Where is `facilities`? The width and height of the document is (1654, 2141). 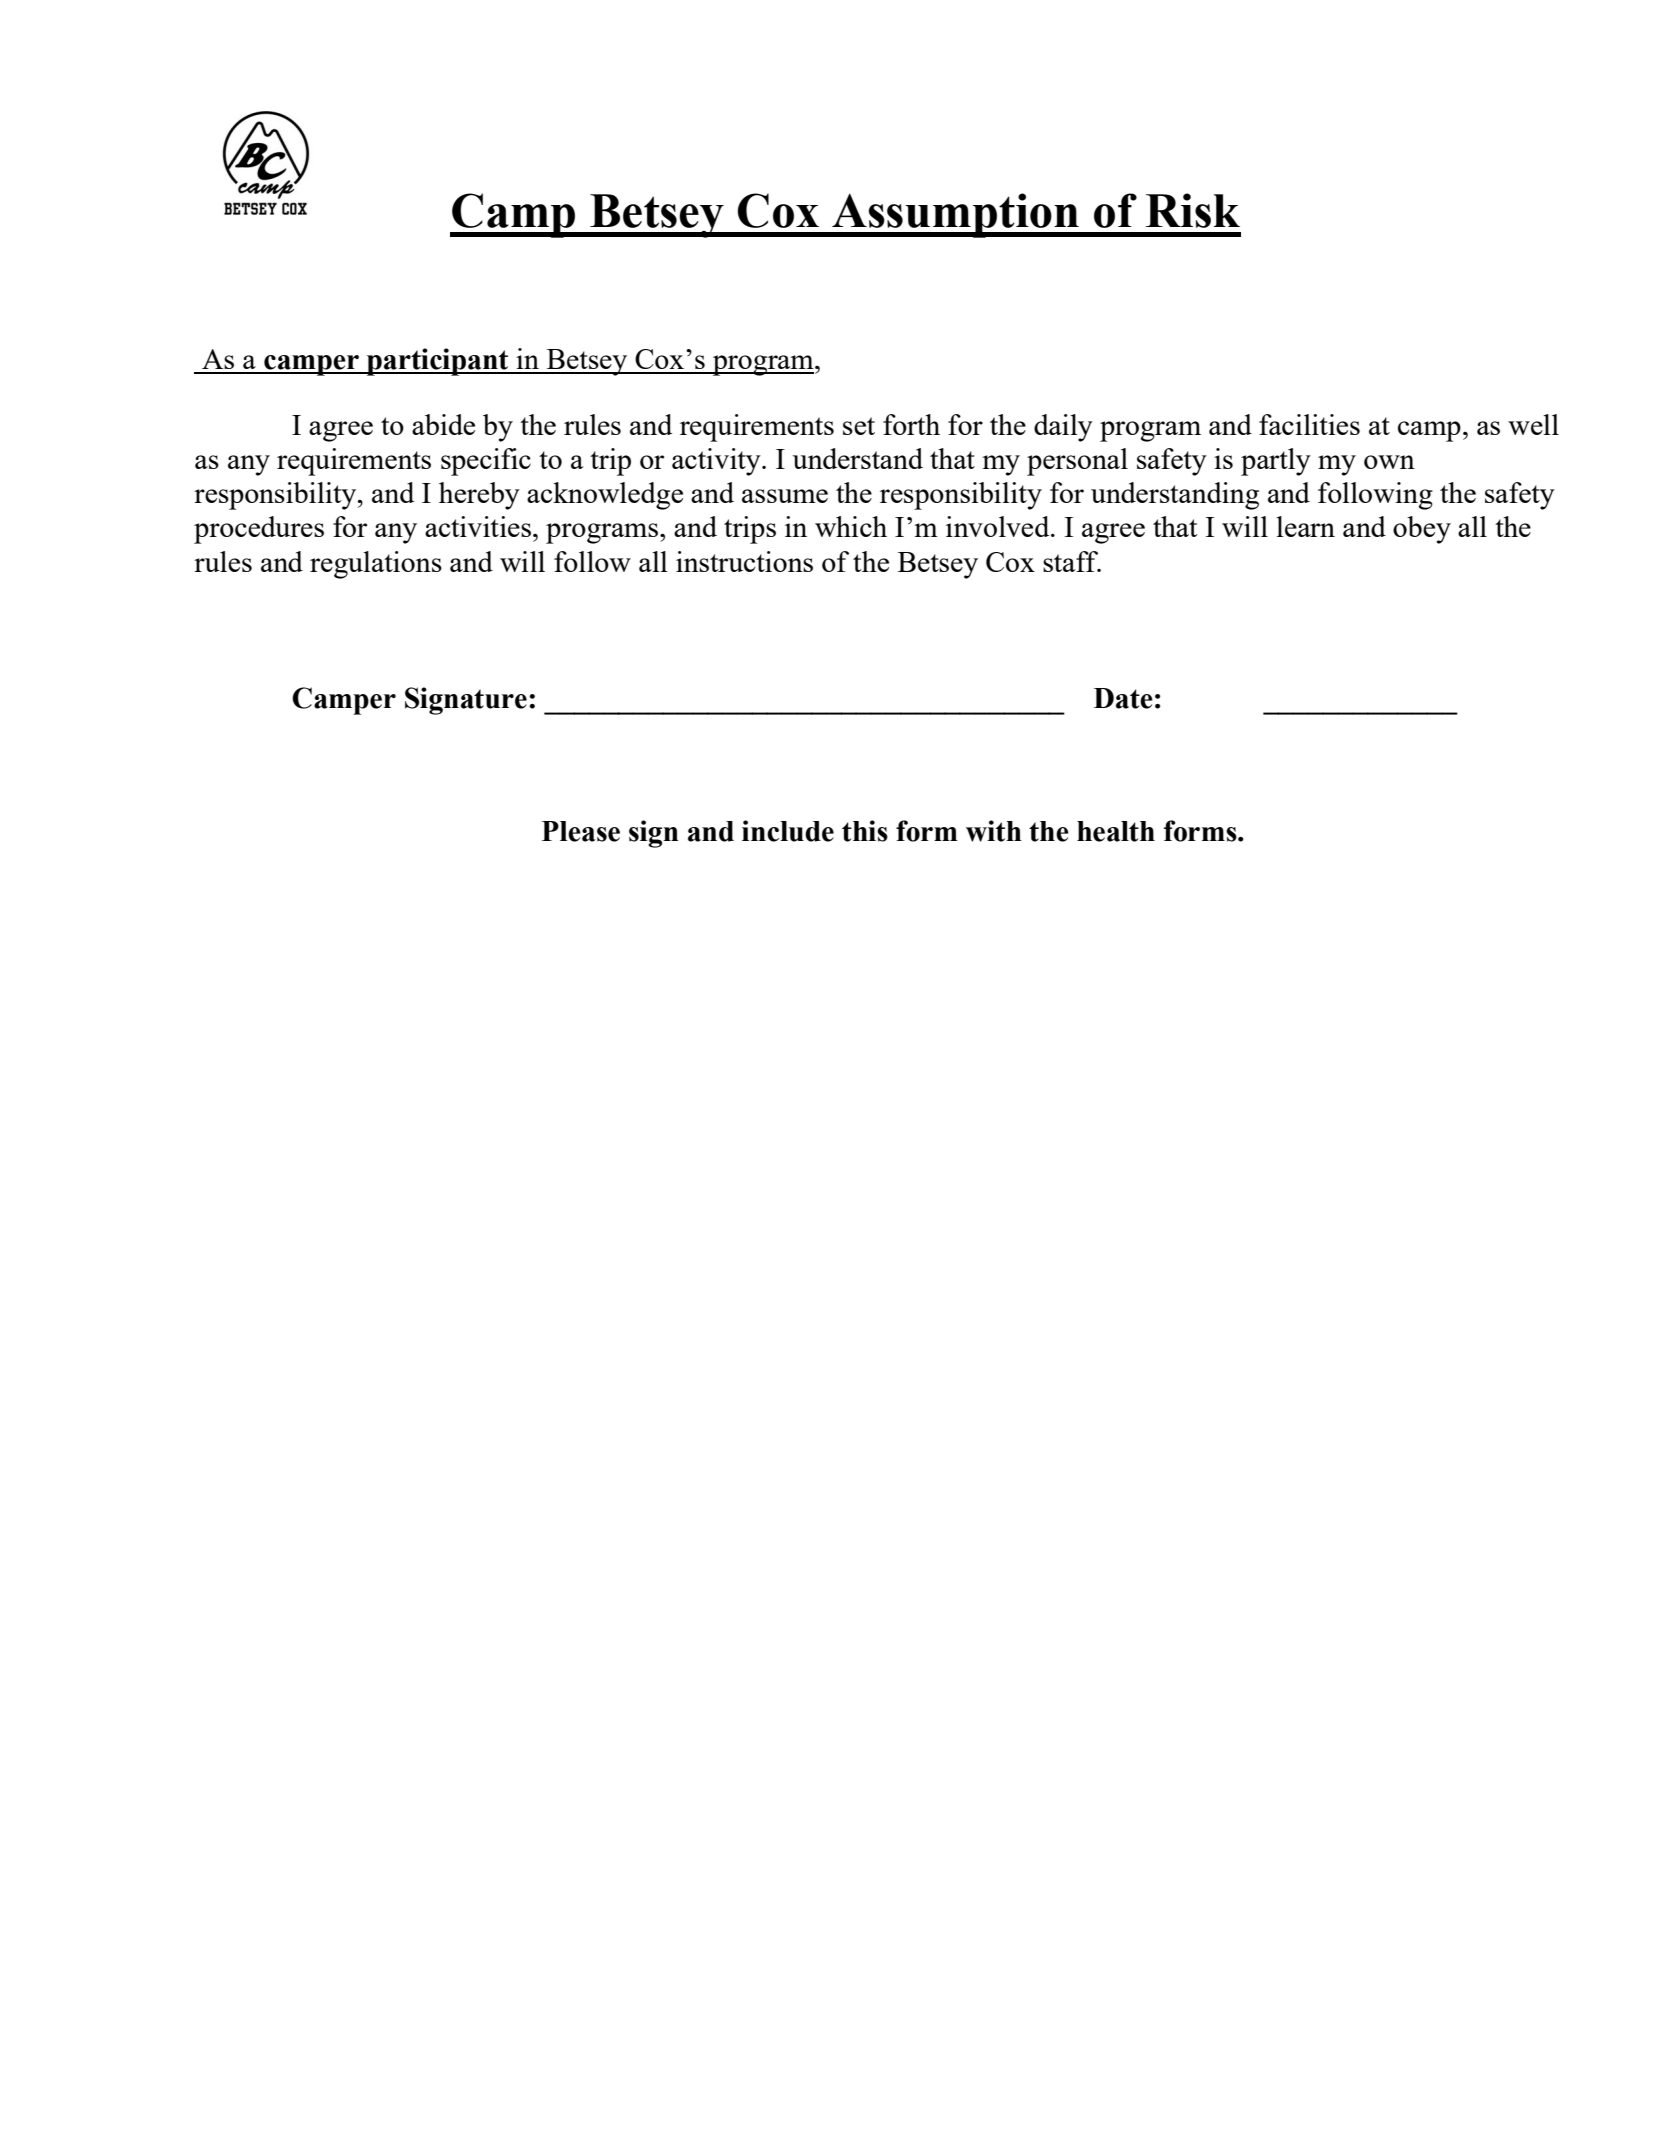
facilities is located at coordinates (1309, 424).
